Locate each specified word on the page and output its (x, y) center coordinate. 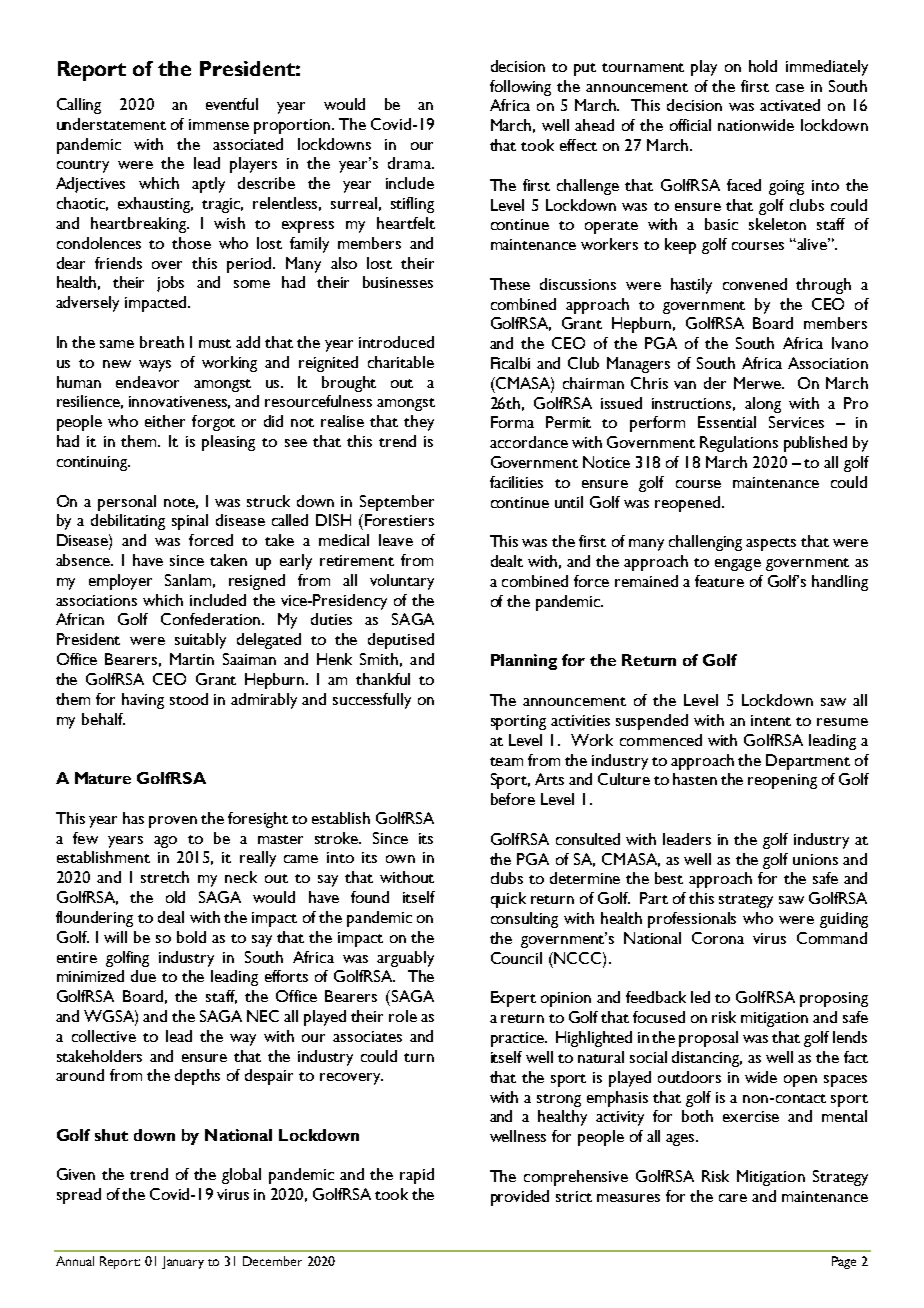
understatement (111, 124)
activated (790, 105)
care (733, 1198)
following (520, 88)
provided (520, 1198)
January (183, 1262)
